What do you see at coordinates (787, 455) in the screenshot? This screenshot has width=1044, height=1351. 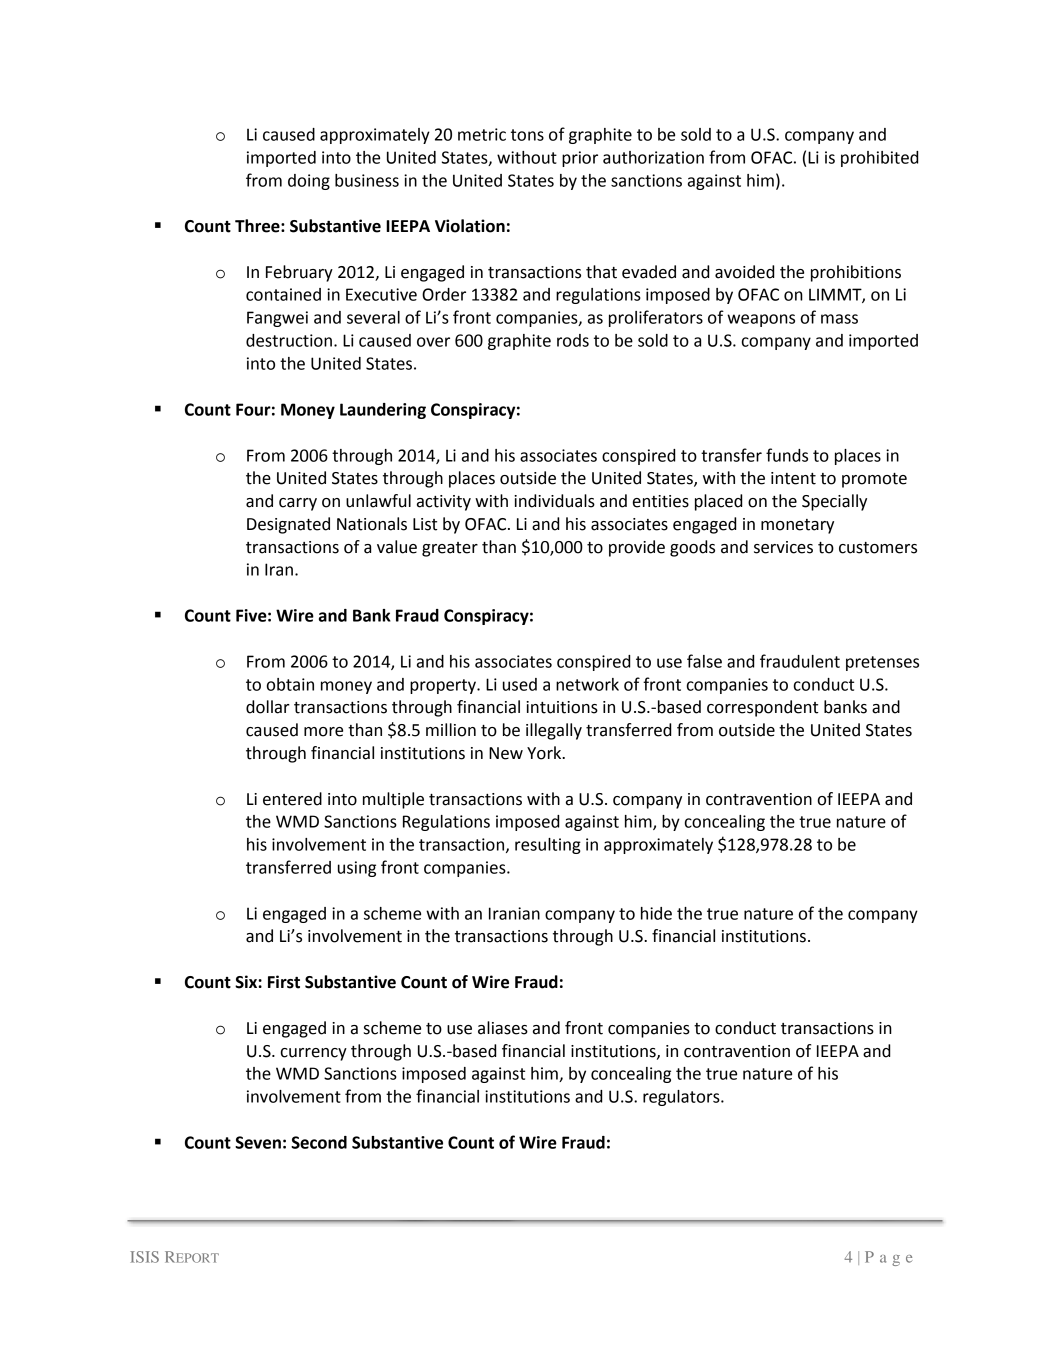 I see `funds` at bounding box center [787, 455].
